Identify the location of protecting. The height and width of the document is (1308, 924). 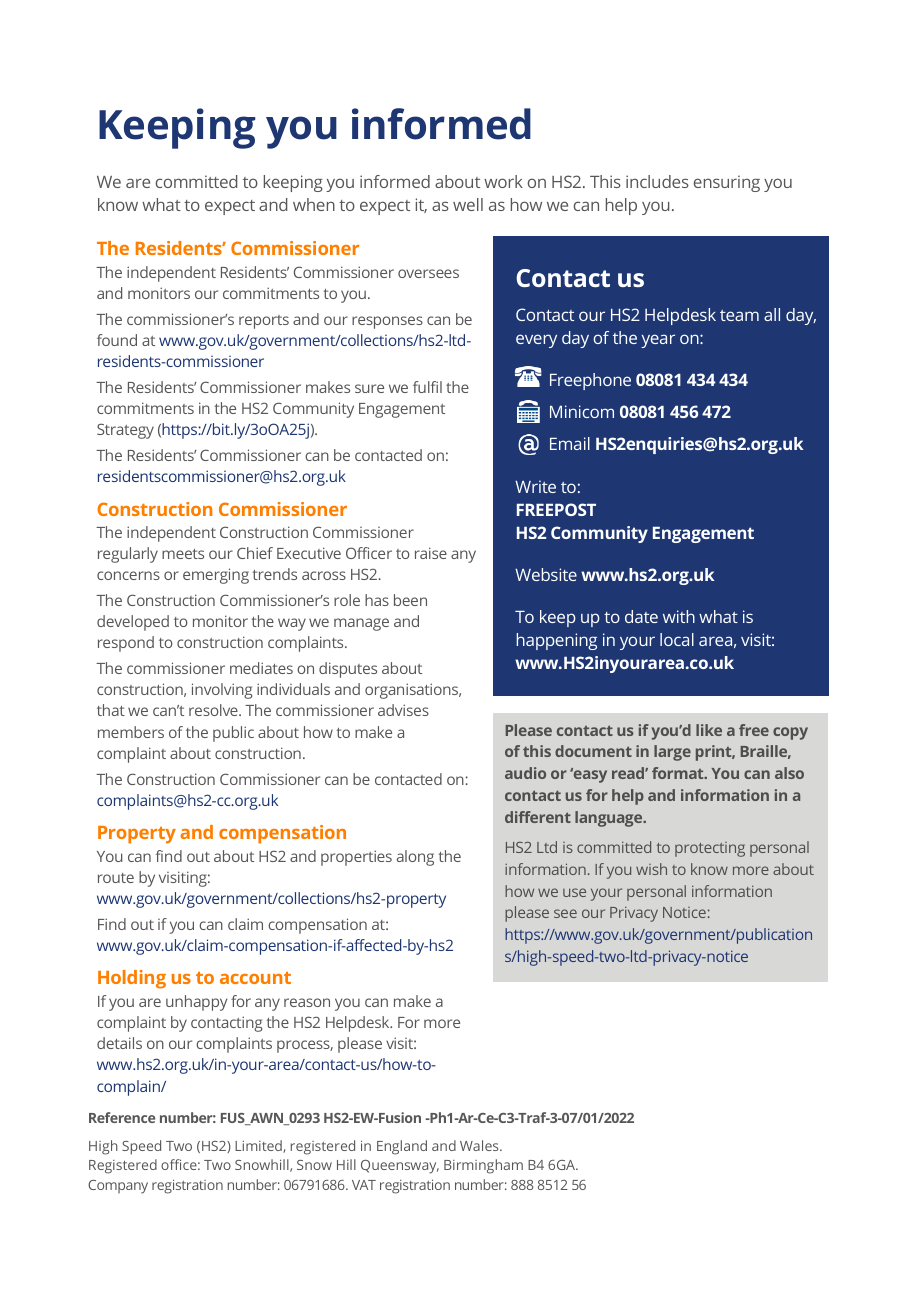
(710, 849).
